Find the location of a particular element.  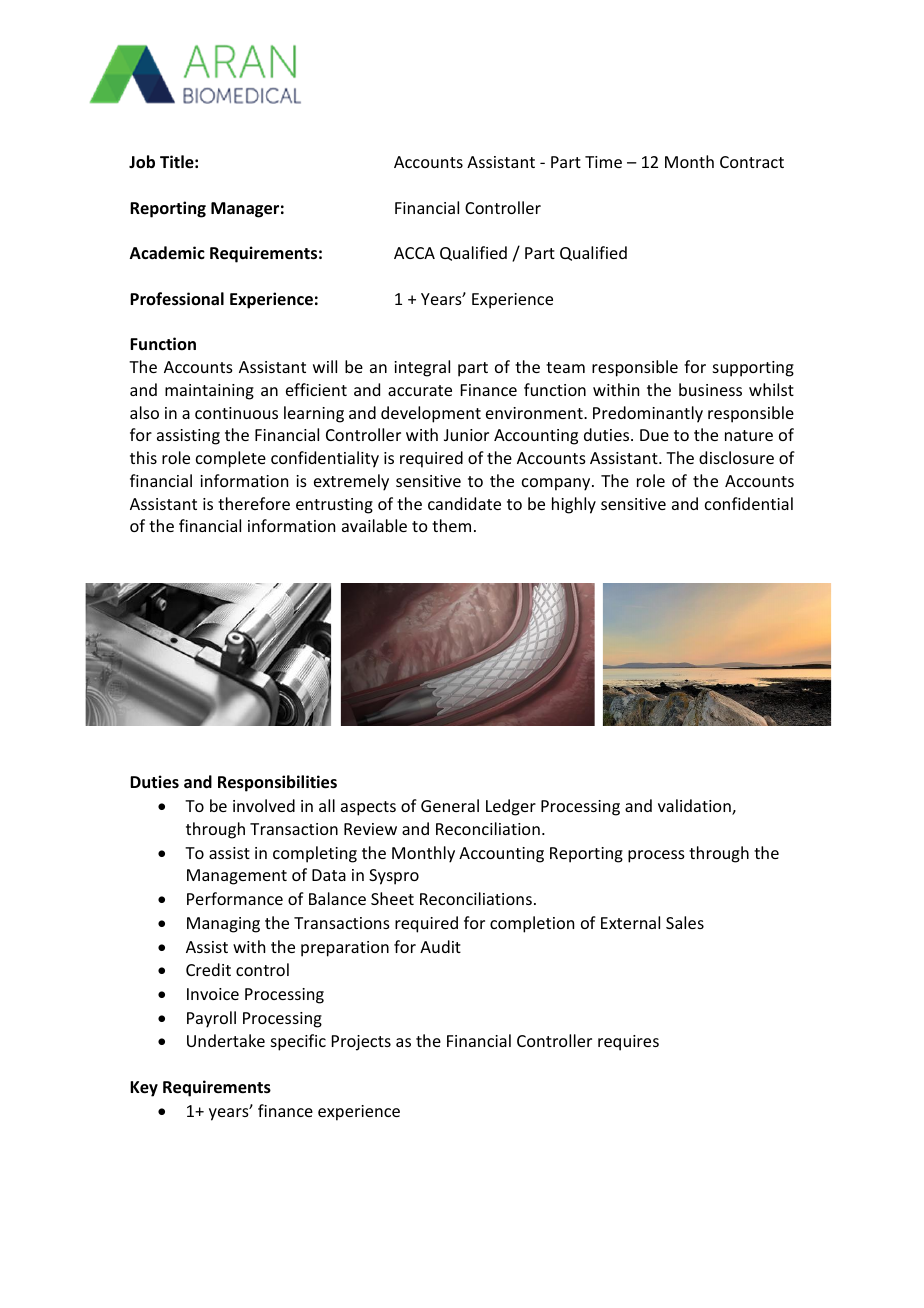

General is located at coordinates (450, 805).
